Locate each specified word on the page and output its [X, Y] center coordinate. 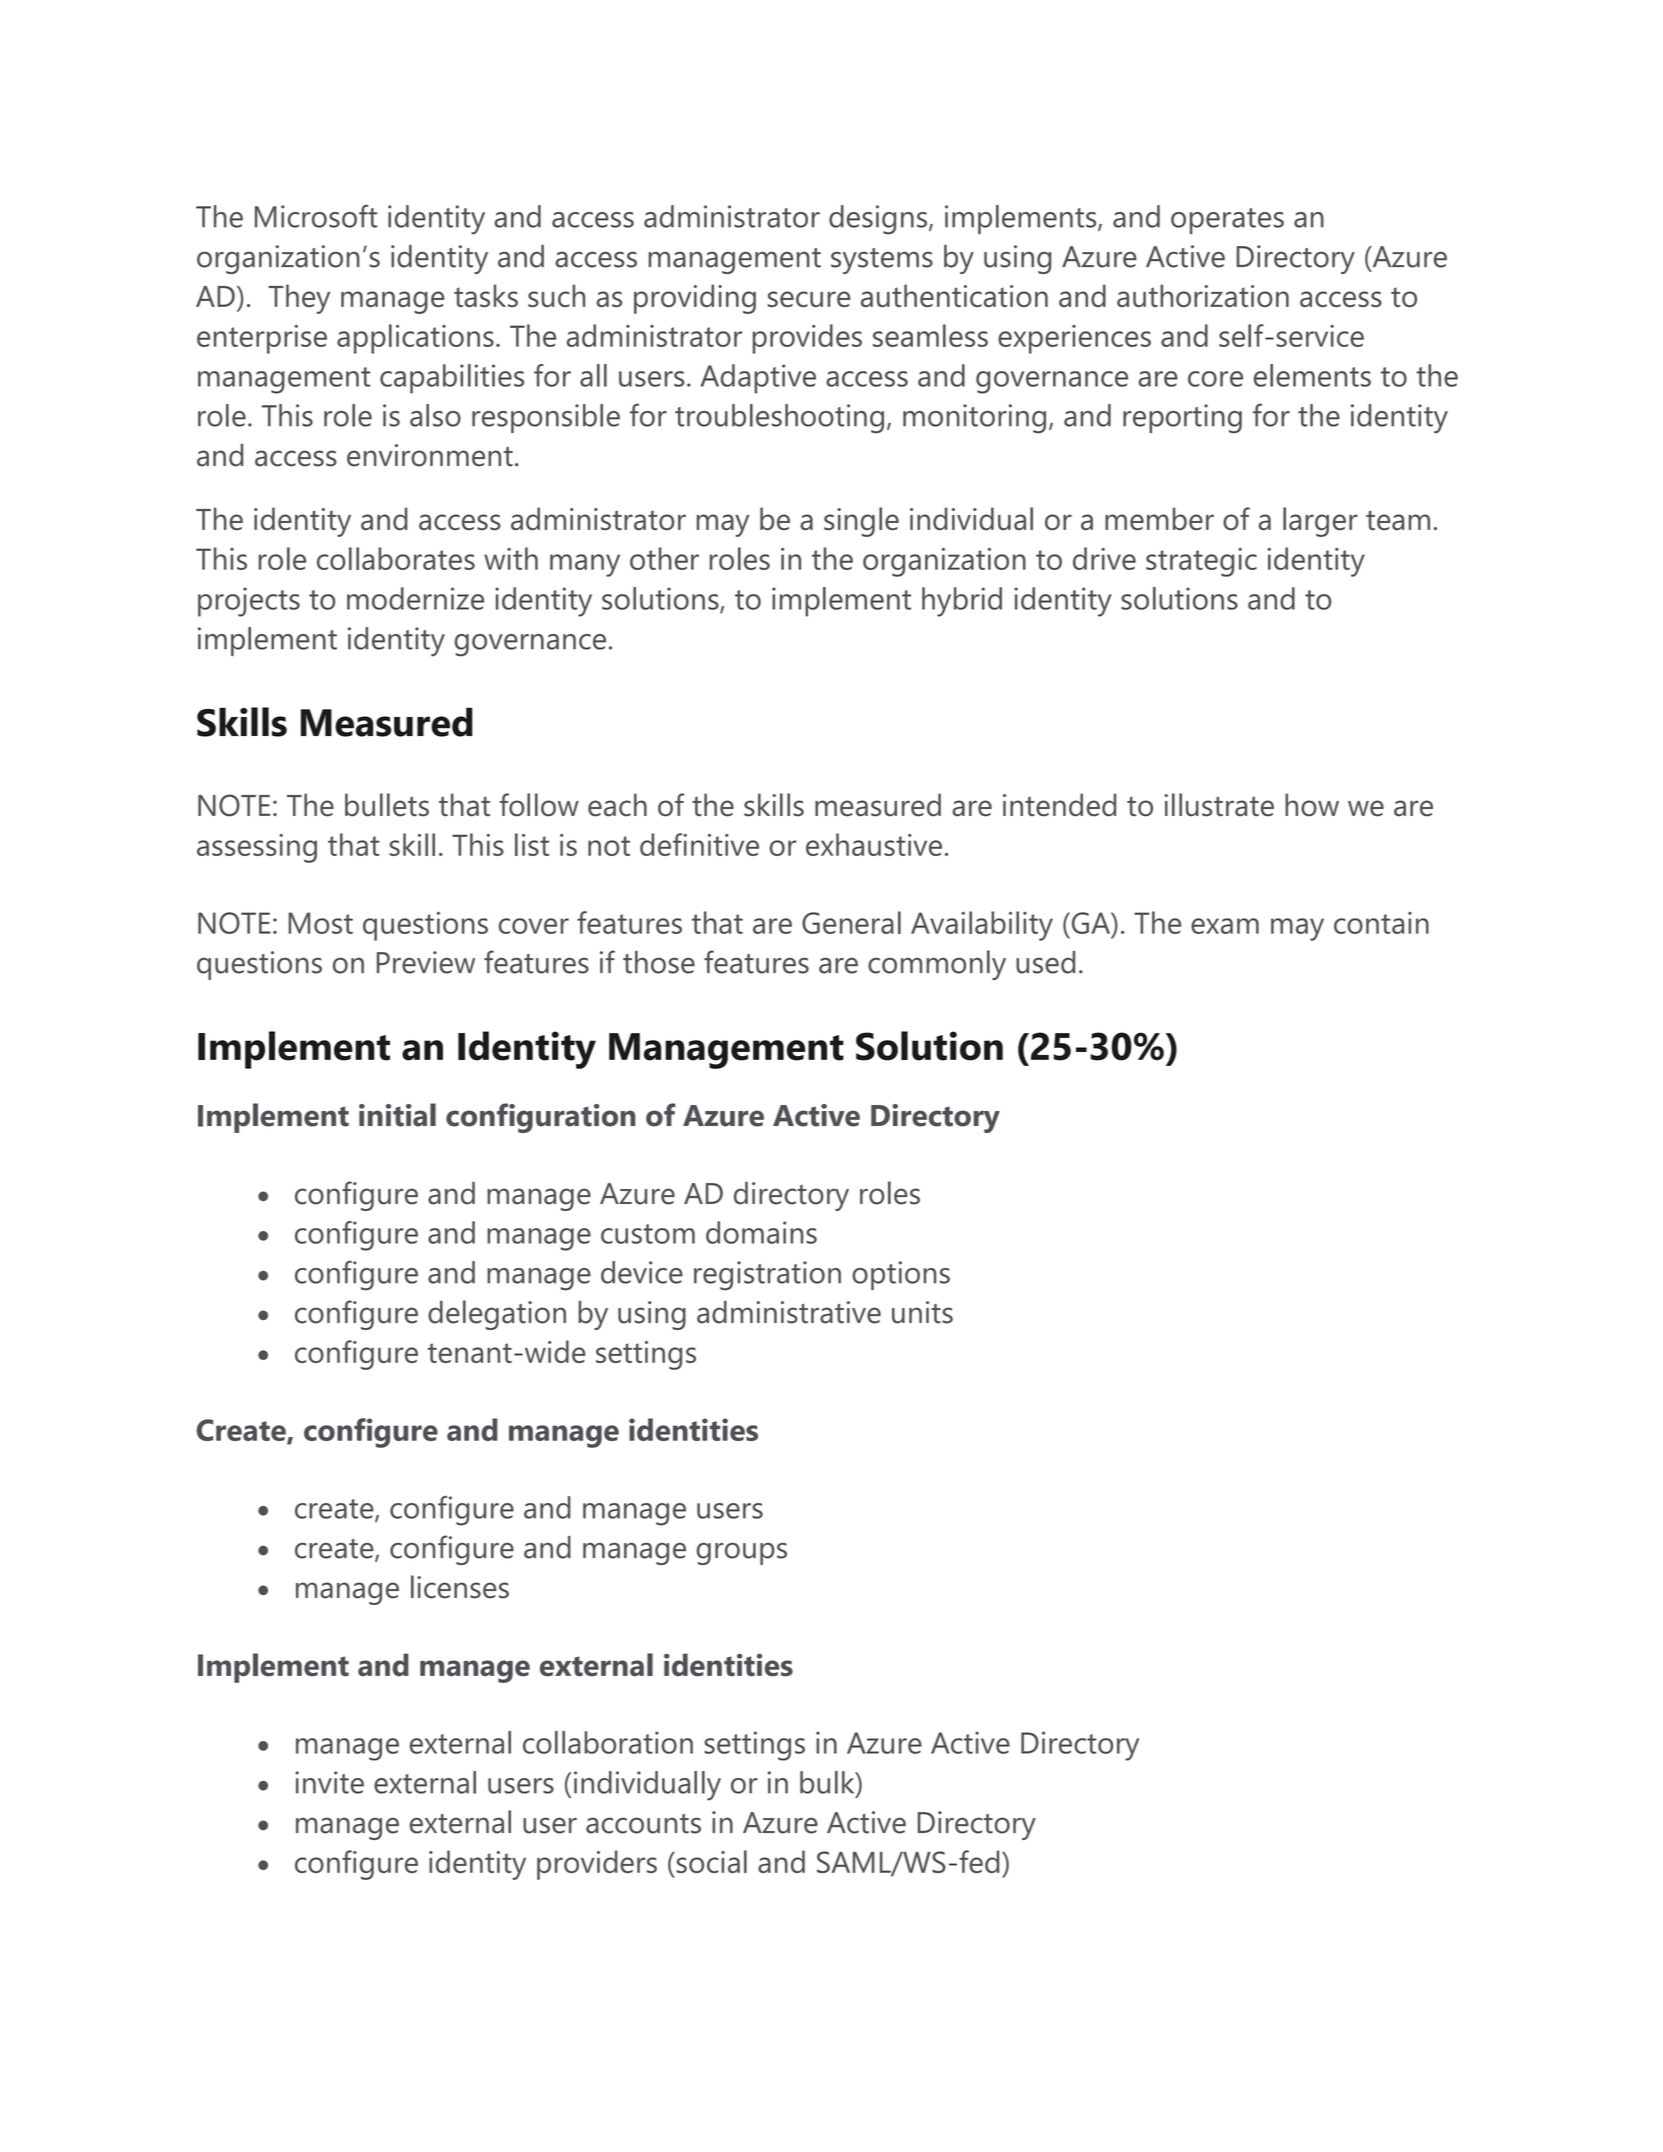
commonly [937, 965]
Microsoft [316, 216]
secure [809, 299]
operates [1227, 221]
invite [329, 1782]
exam [1225, 926]
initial [397, 1115]
